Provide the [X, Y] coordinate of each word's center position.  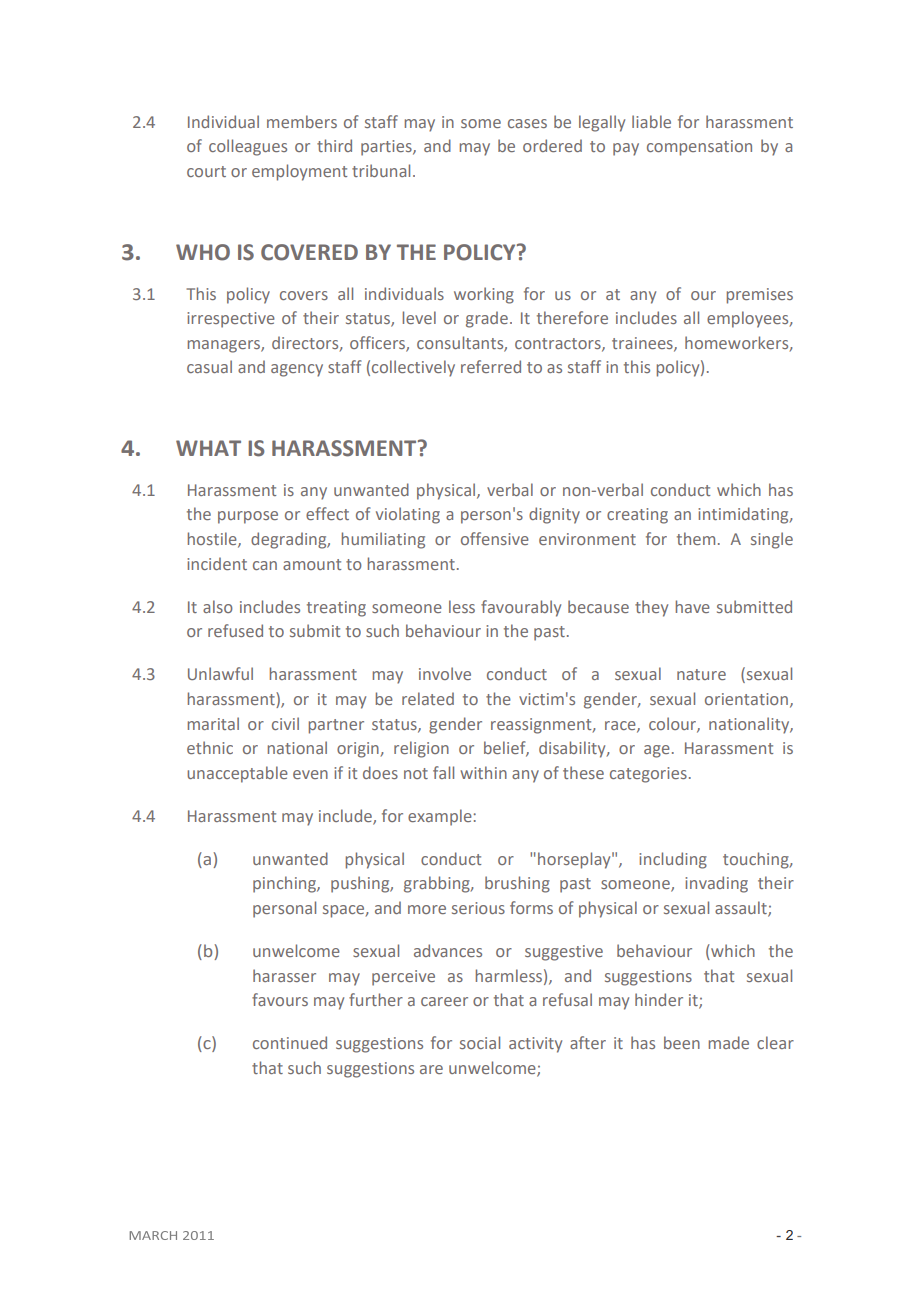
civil [285, 723]
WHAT [208, 448]
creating [637, 516]
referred [491, 366]
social [480, 1042]
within [483, 772]
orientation [746, 699]
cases [527, 123]
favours [280, 999]
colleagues [248, 147]
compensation [699, 148]
